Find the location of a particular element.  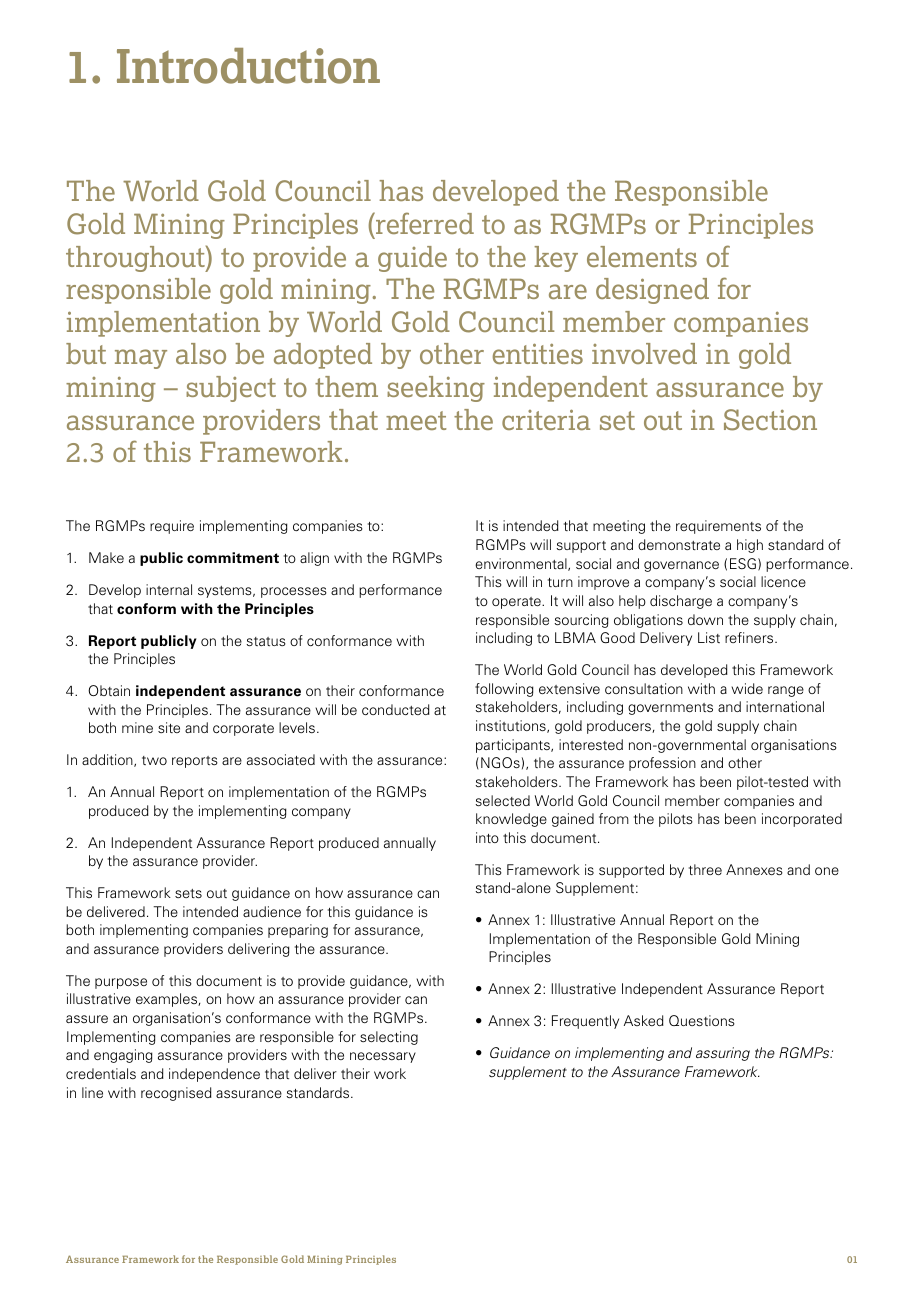

referred is located at coordinates (424, 223).
